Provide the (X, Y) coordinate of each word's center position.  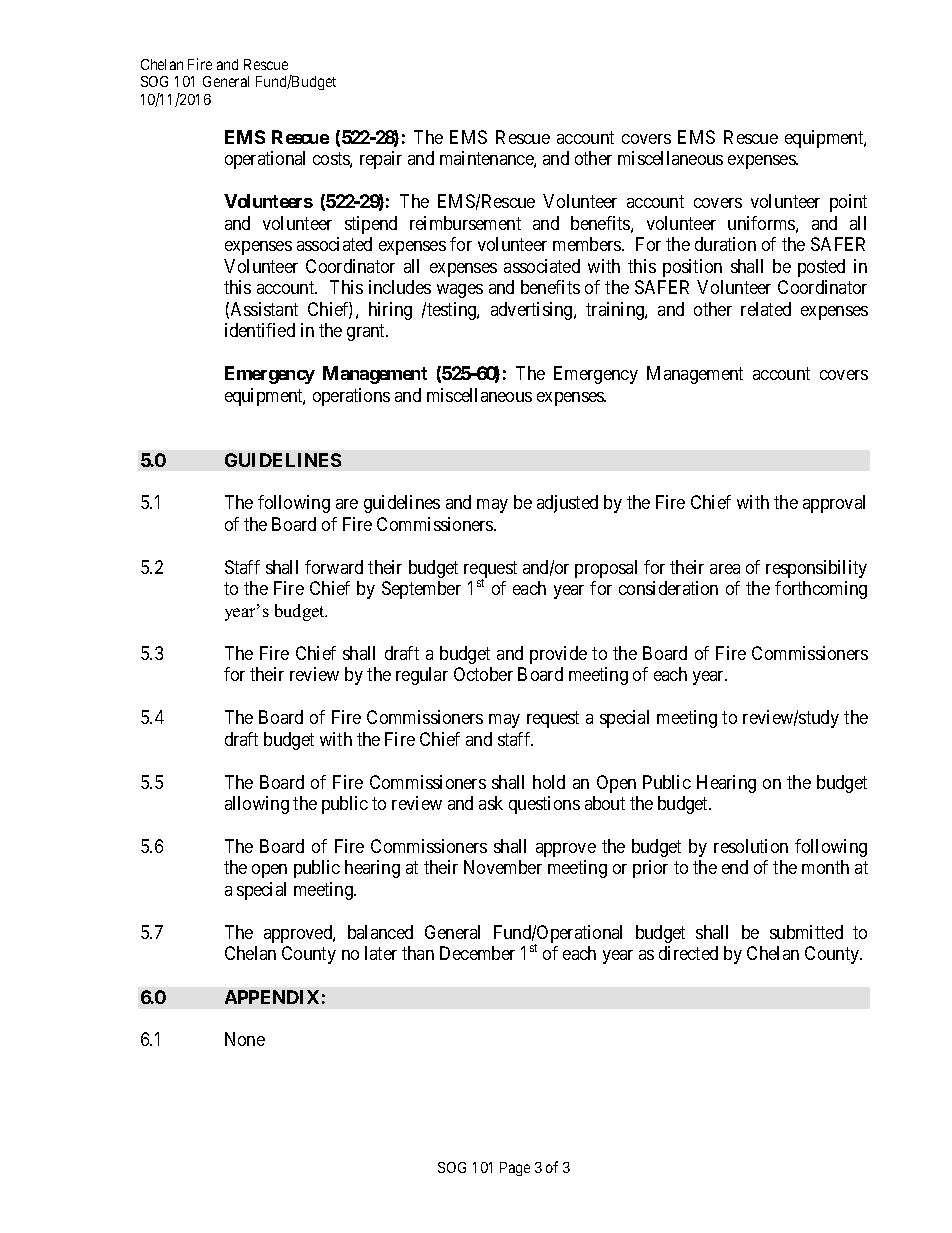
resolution (751, 846)
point (848, 203)
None (245, 1039)
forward (334, 567)
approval (834, 504)
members (588, 244)
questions (544, 805)
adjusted (567, 504)
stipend (371, 225)
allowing (257, 805)
